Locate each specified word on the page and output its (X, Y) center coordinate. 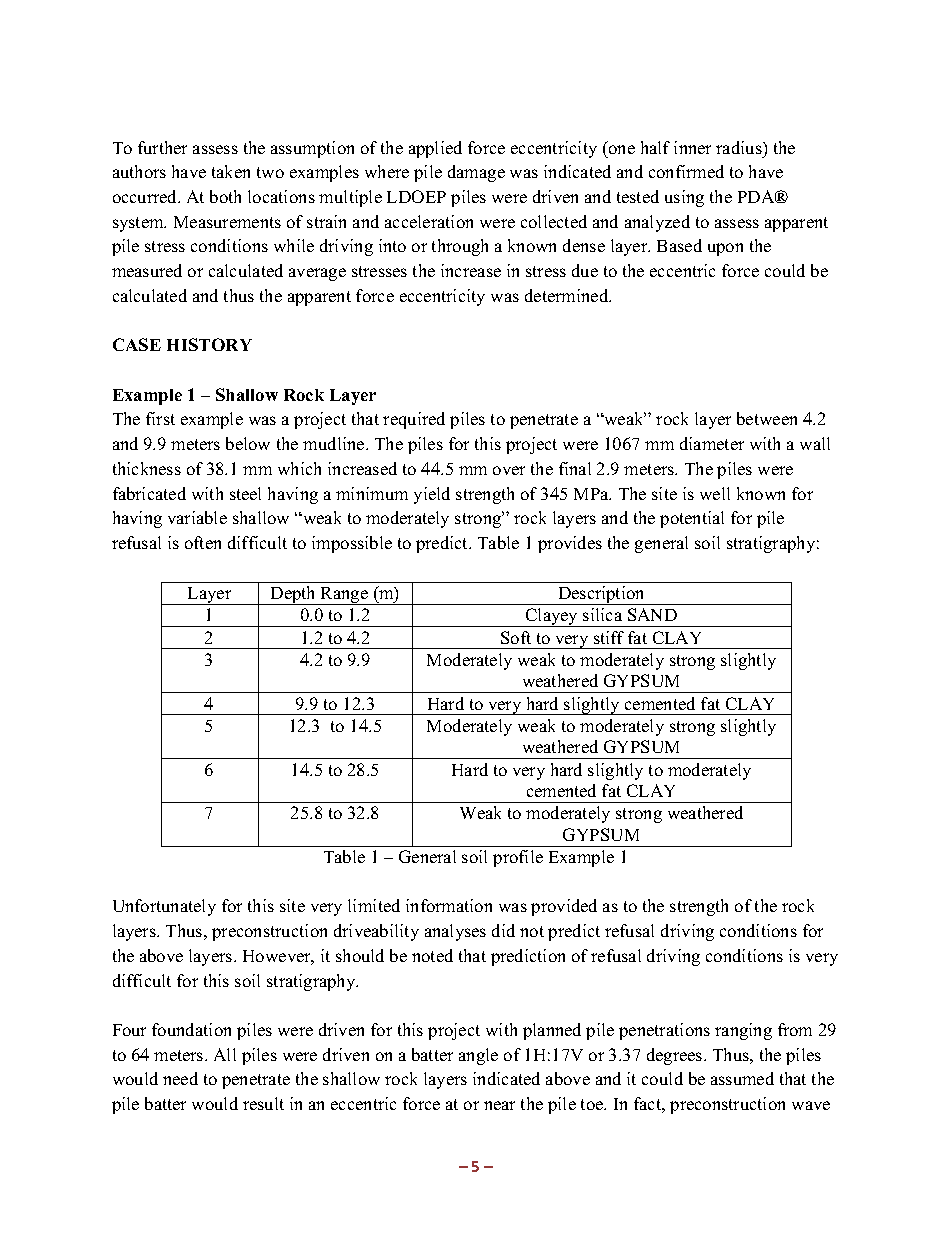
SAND (652, 614)
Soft (516, 637)
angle (478, 1056)
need (180, 1078)
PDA (757, 196)
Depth (294, 595)
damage (476, 173)
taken (231, 171)
